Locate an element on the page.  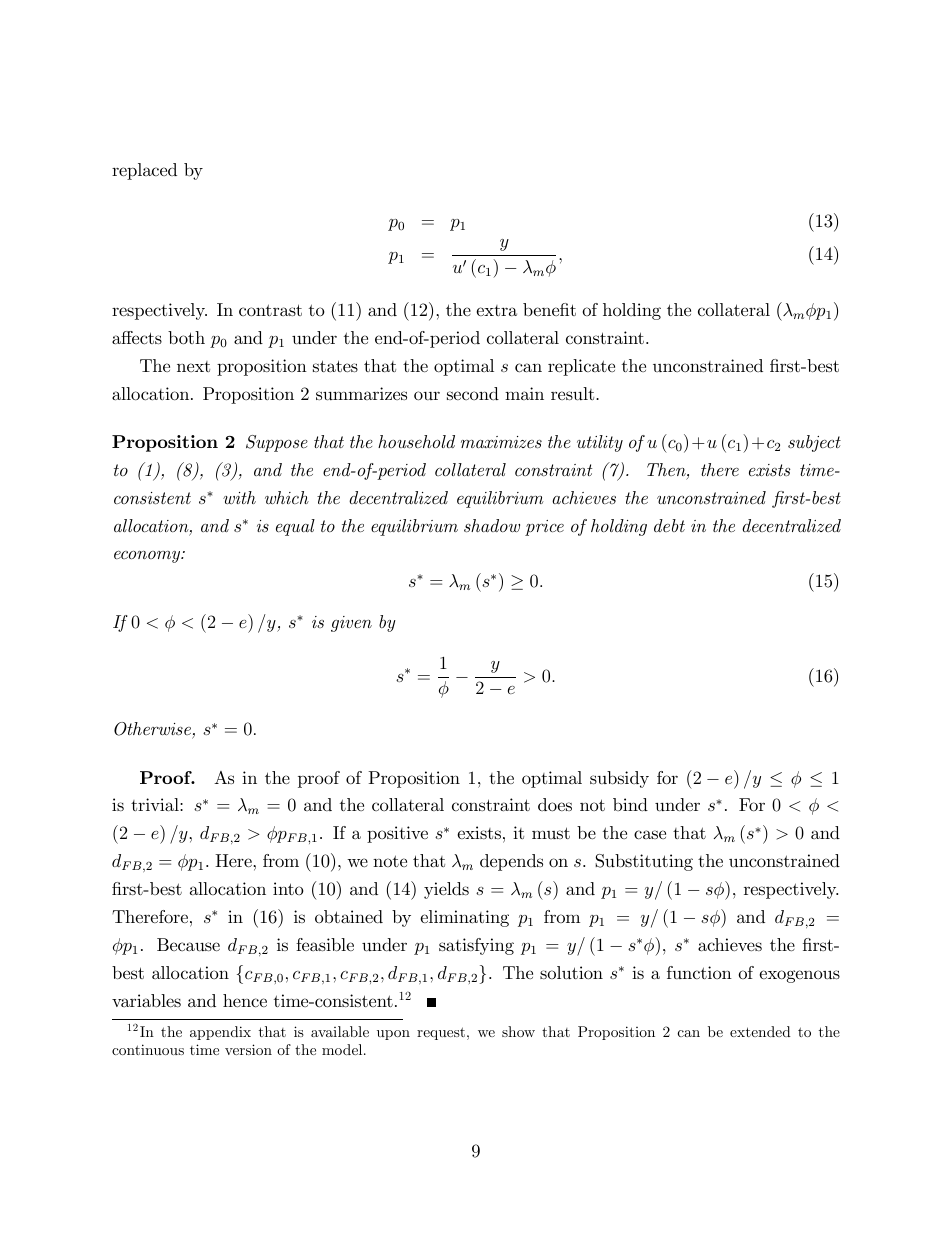
second is located at coordinates (473, 393).
